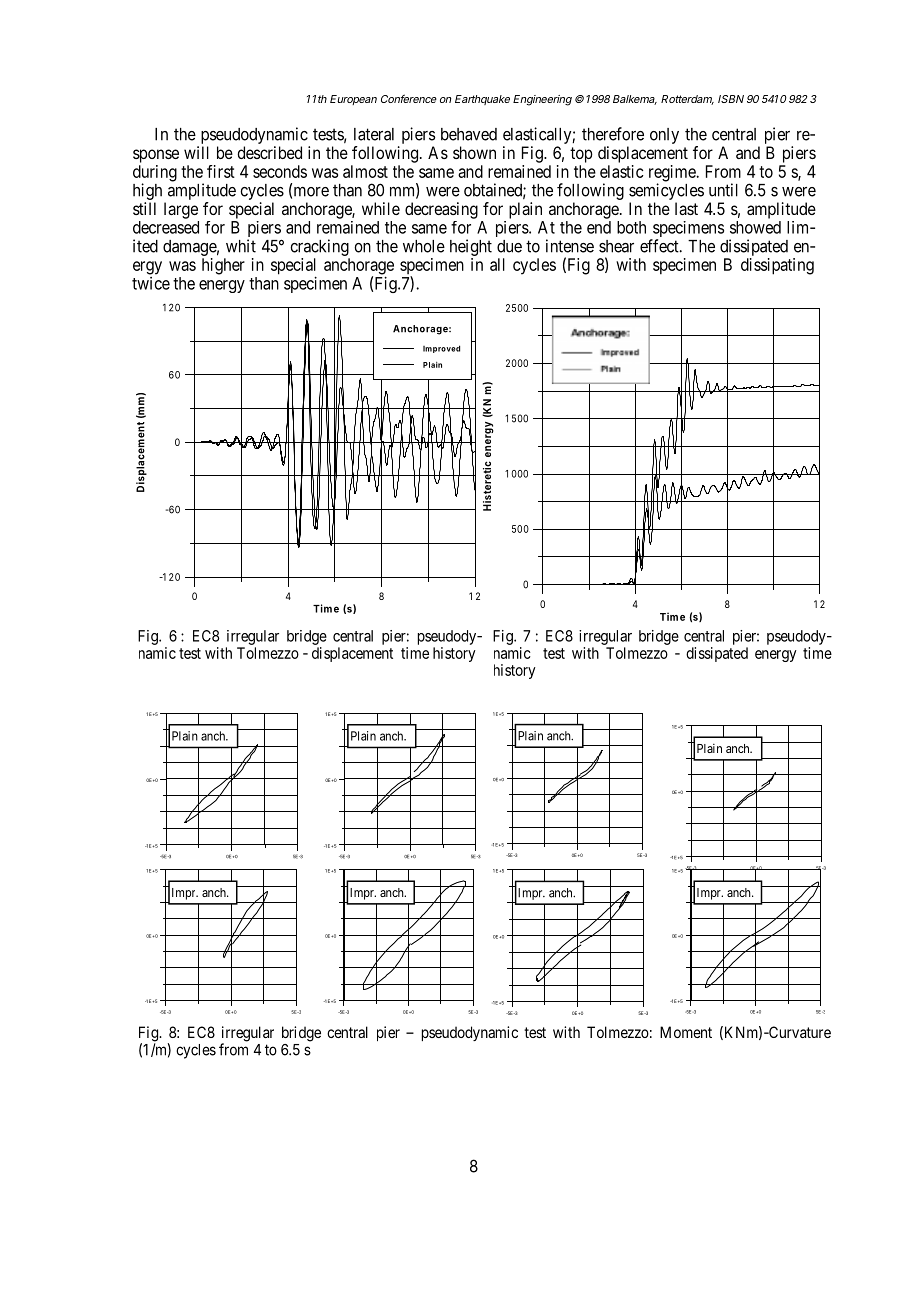  Describe the element at coordinates (474, 152) in the screenshot. I see `shown` at that location.
